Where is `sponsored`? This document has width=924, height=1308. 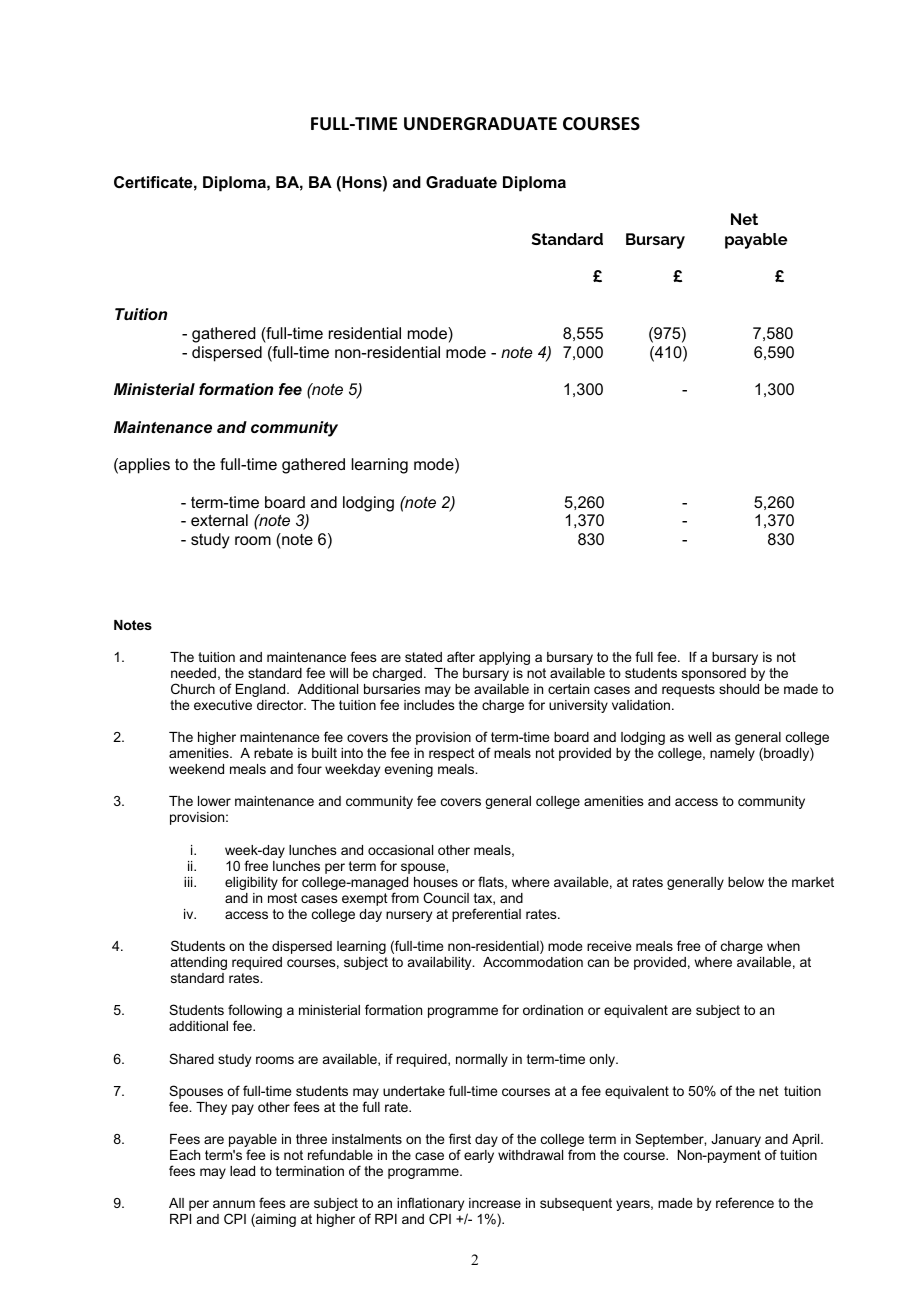 sponsored is located at coordinates (714, 674).
